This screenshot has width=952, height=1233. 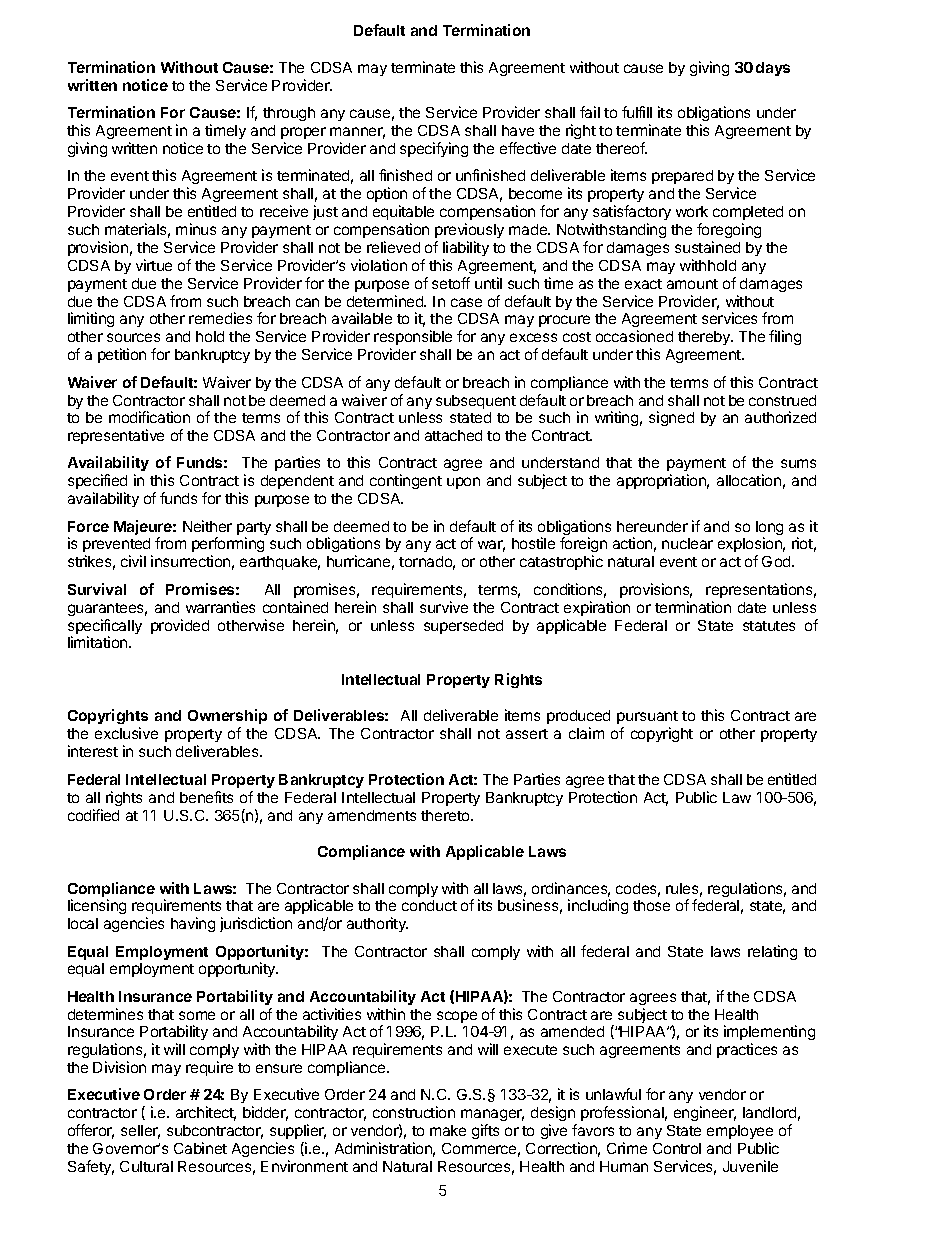 I want to click on days, so click(x=773, y=69).
